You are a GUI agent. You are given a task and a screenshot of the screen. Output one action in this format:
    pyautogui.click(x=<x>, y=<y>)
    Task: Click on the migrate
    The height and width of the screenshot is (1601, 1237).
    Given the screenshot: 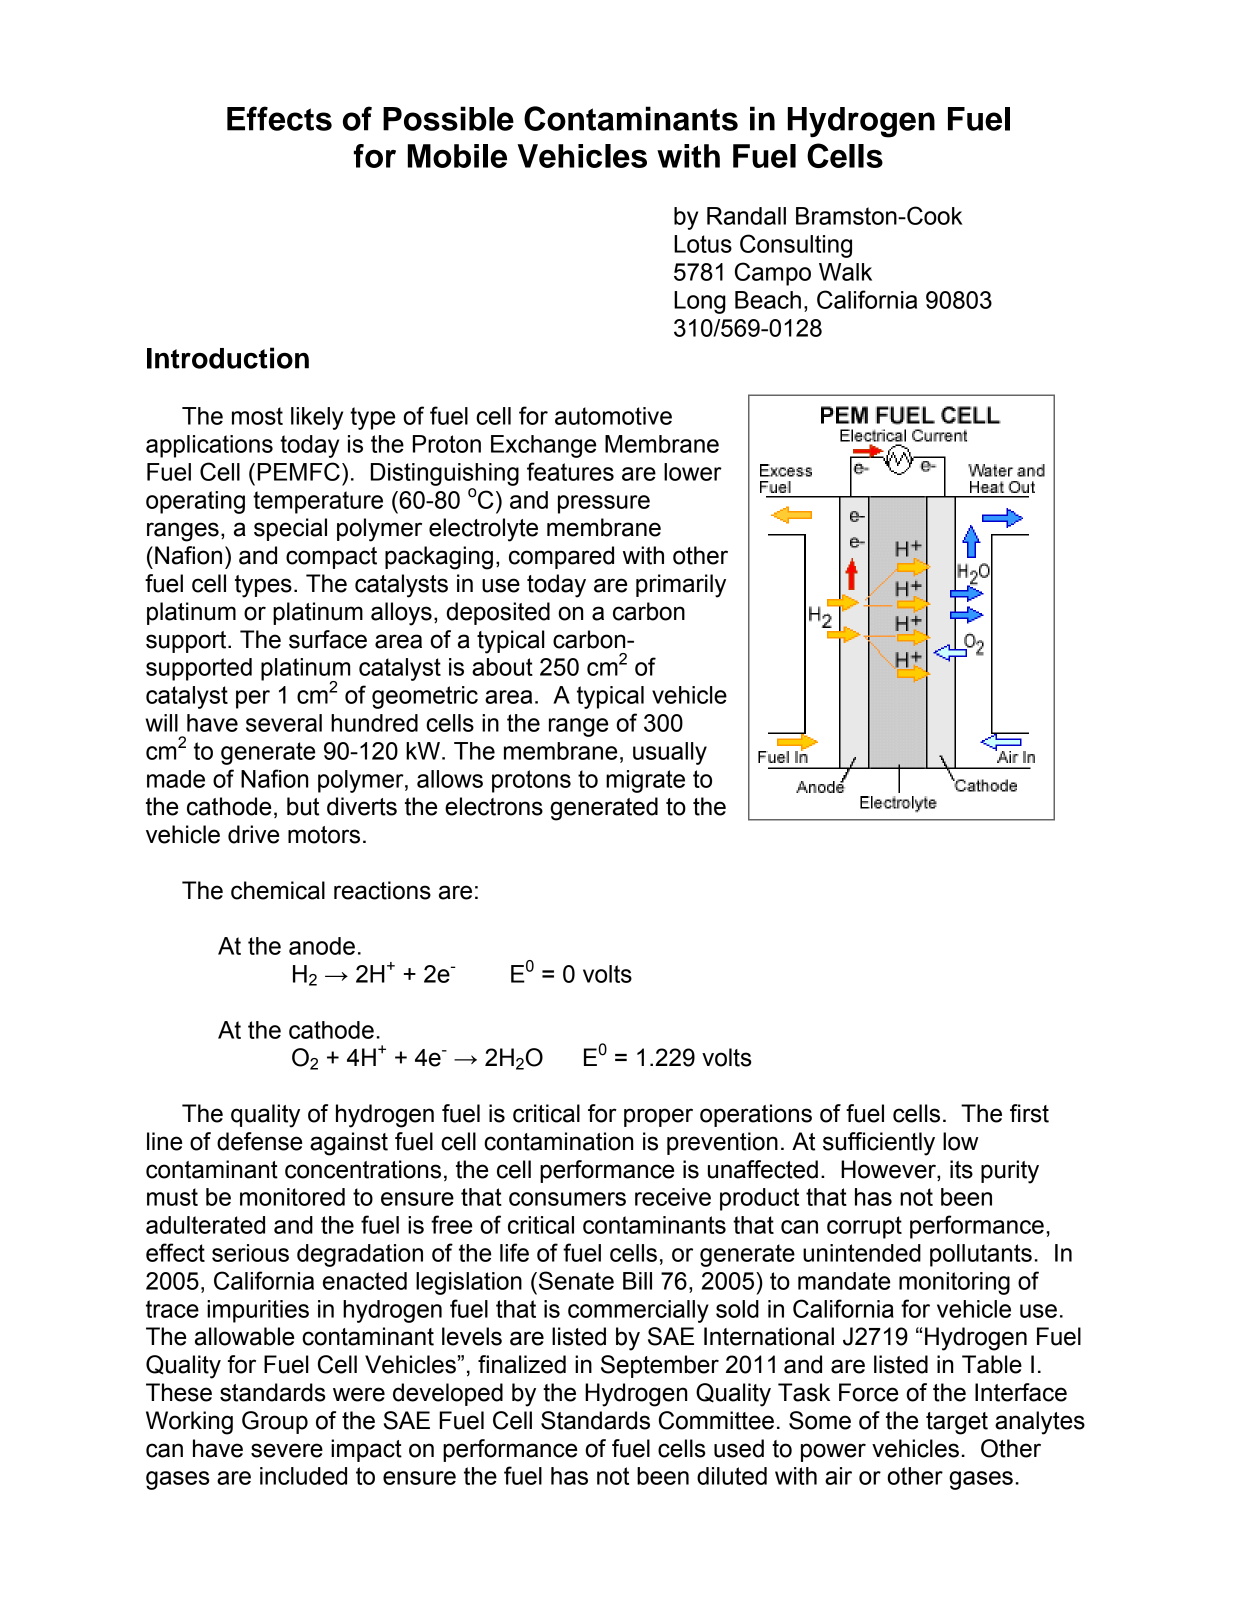 What is the action you would take?
    pyautogui.click(x=645, y=781)
